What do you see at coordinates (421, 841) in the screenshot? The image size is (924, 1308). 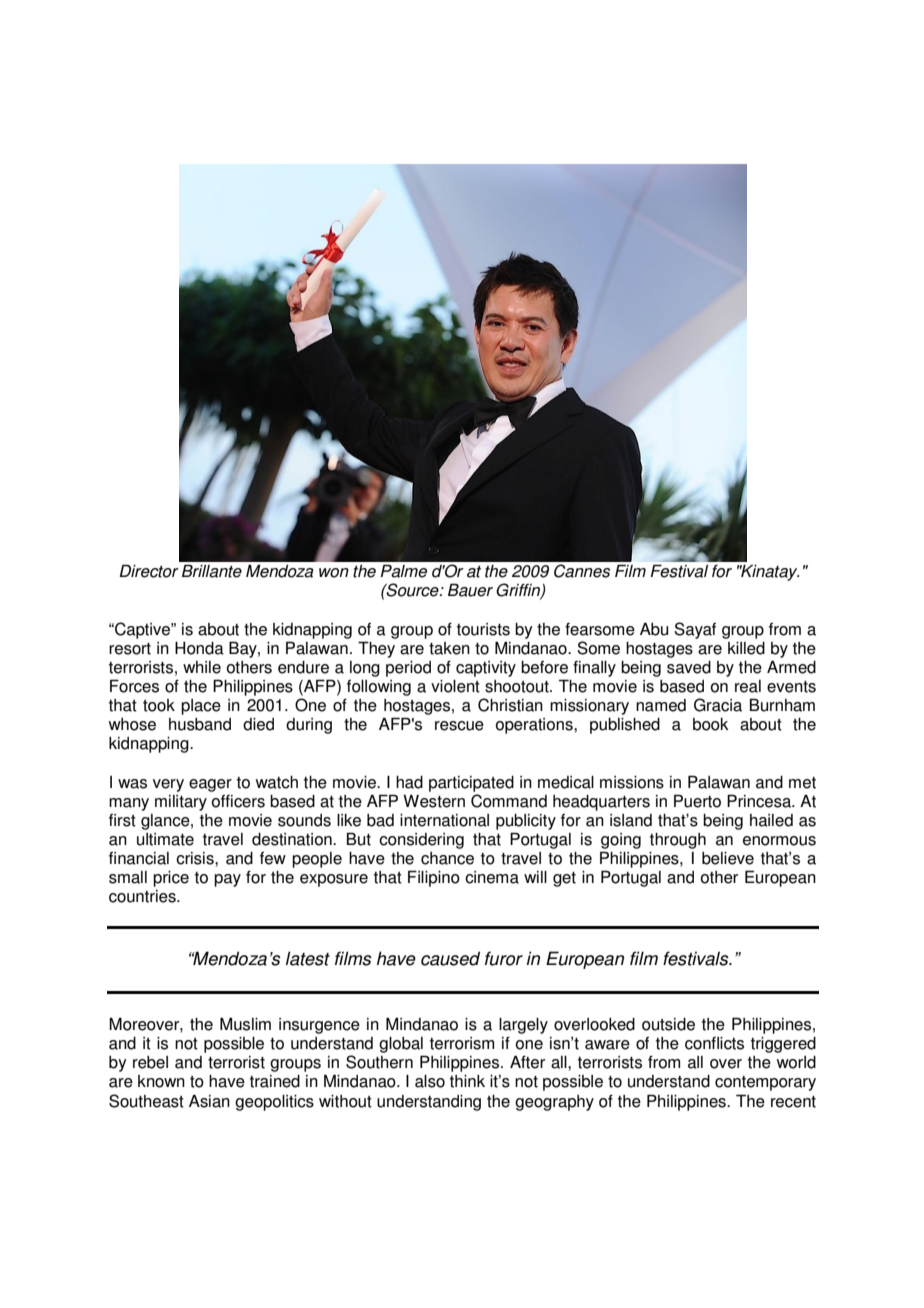 I see `considering` at bounding box center [421, 841].
